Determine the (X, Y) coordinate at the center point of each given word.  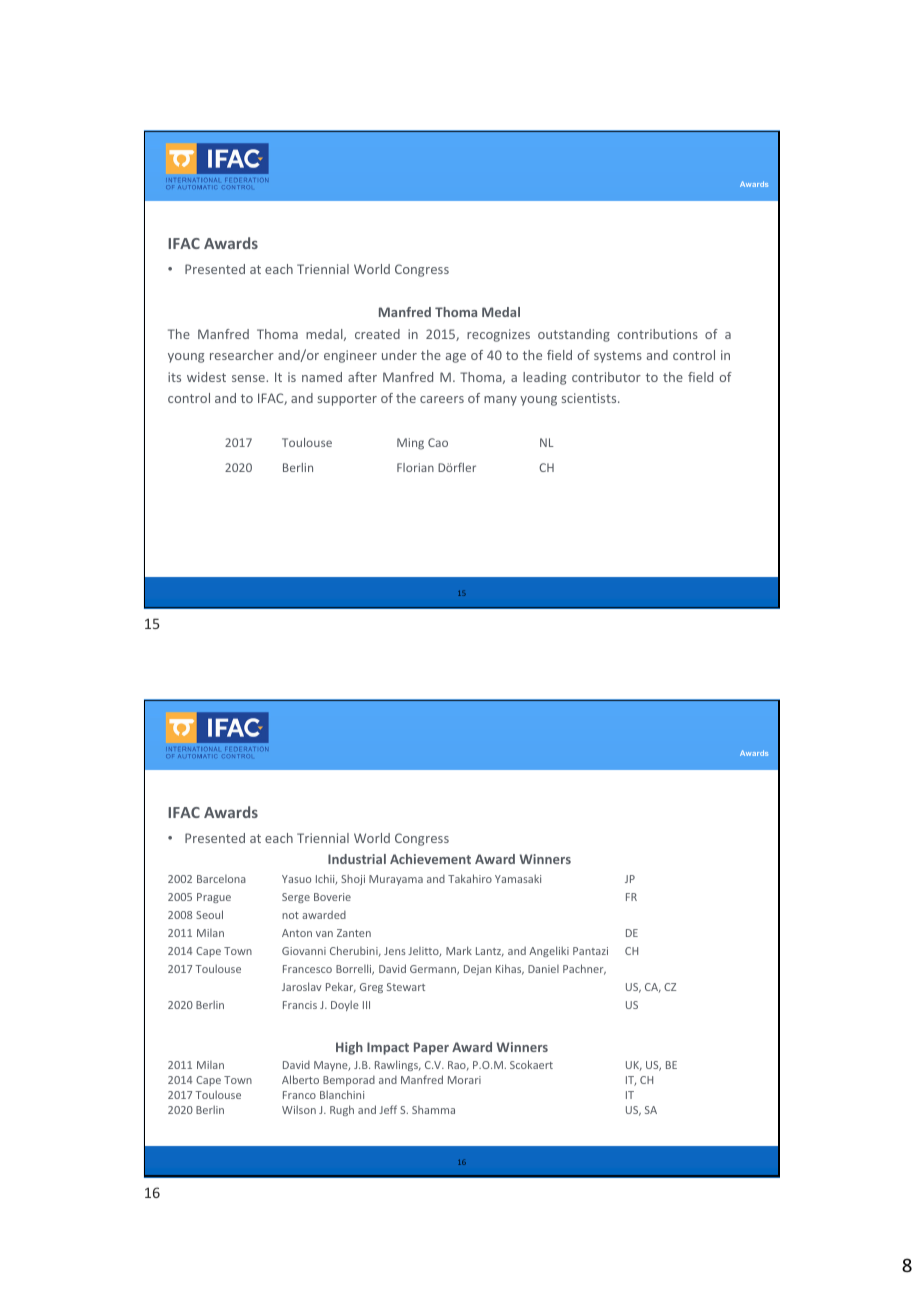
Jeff (388, 1109)
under (399, 355)
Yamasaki (518, 878)
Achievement (430, 859)
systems (618, 357)
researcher (242, 355)
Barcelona (221, 879)
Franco (299, 1095)
